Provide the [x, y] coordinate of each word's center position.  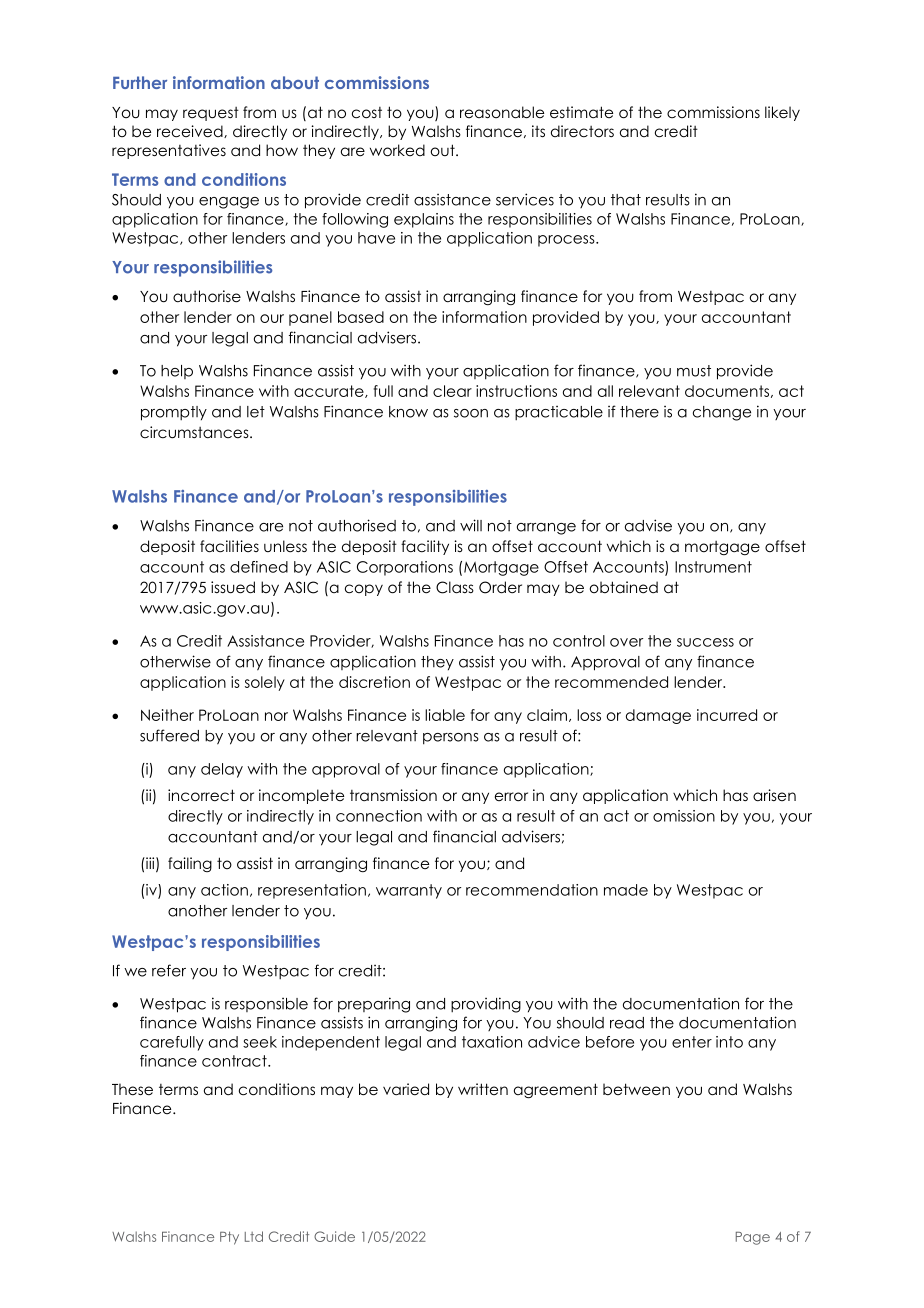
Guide [334, 1236]
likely [782, 113]
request [211, 114]
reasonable [502, 112]
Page [753, 1238]
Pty [229, 1238]
